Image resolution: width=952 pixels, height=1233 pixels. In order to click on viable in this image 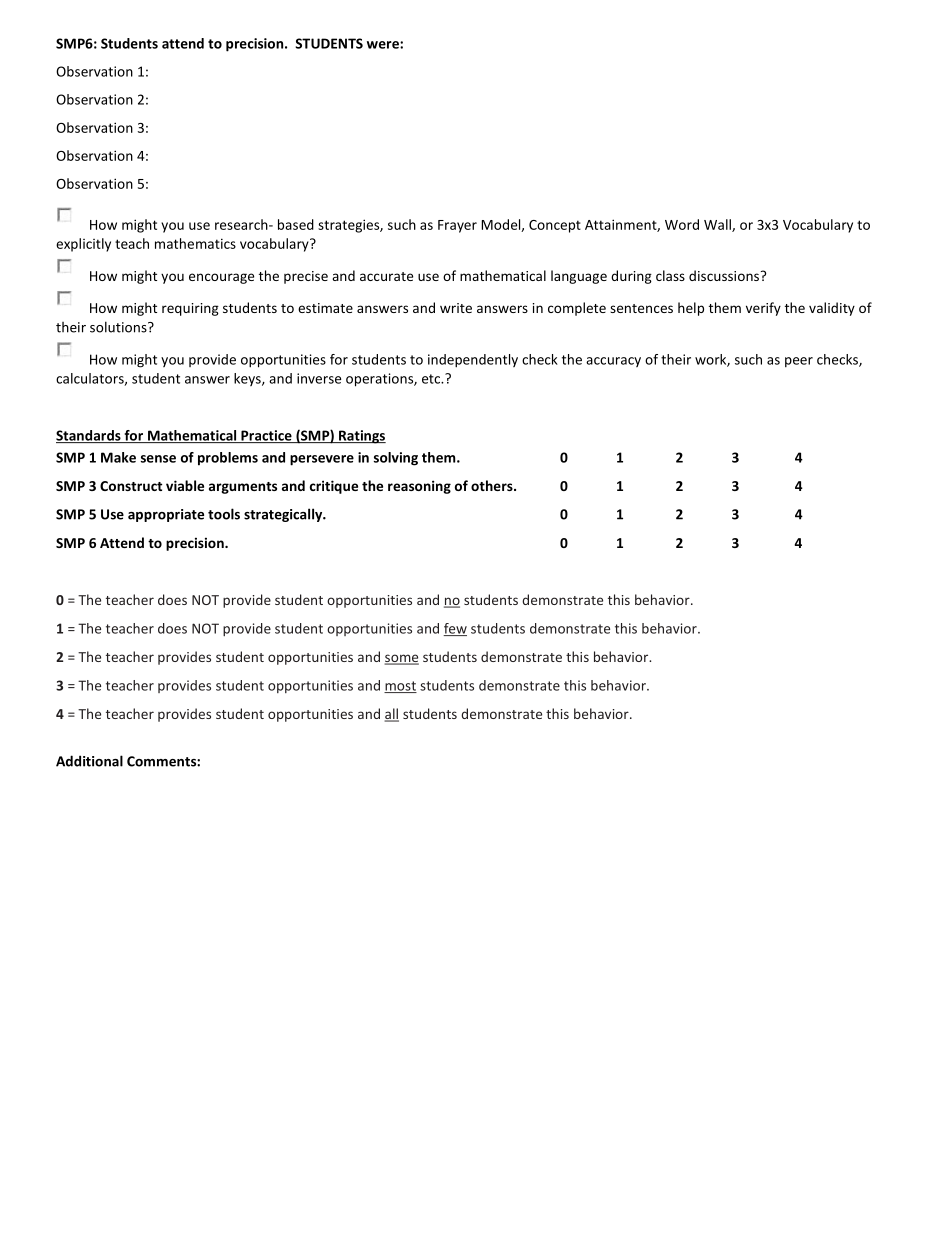, I will do `click(185, 485)`.
